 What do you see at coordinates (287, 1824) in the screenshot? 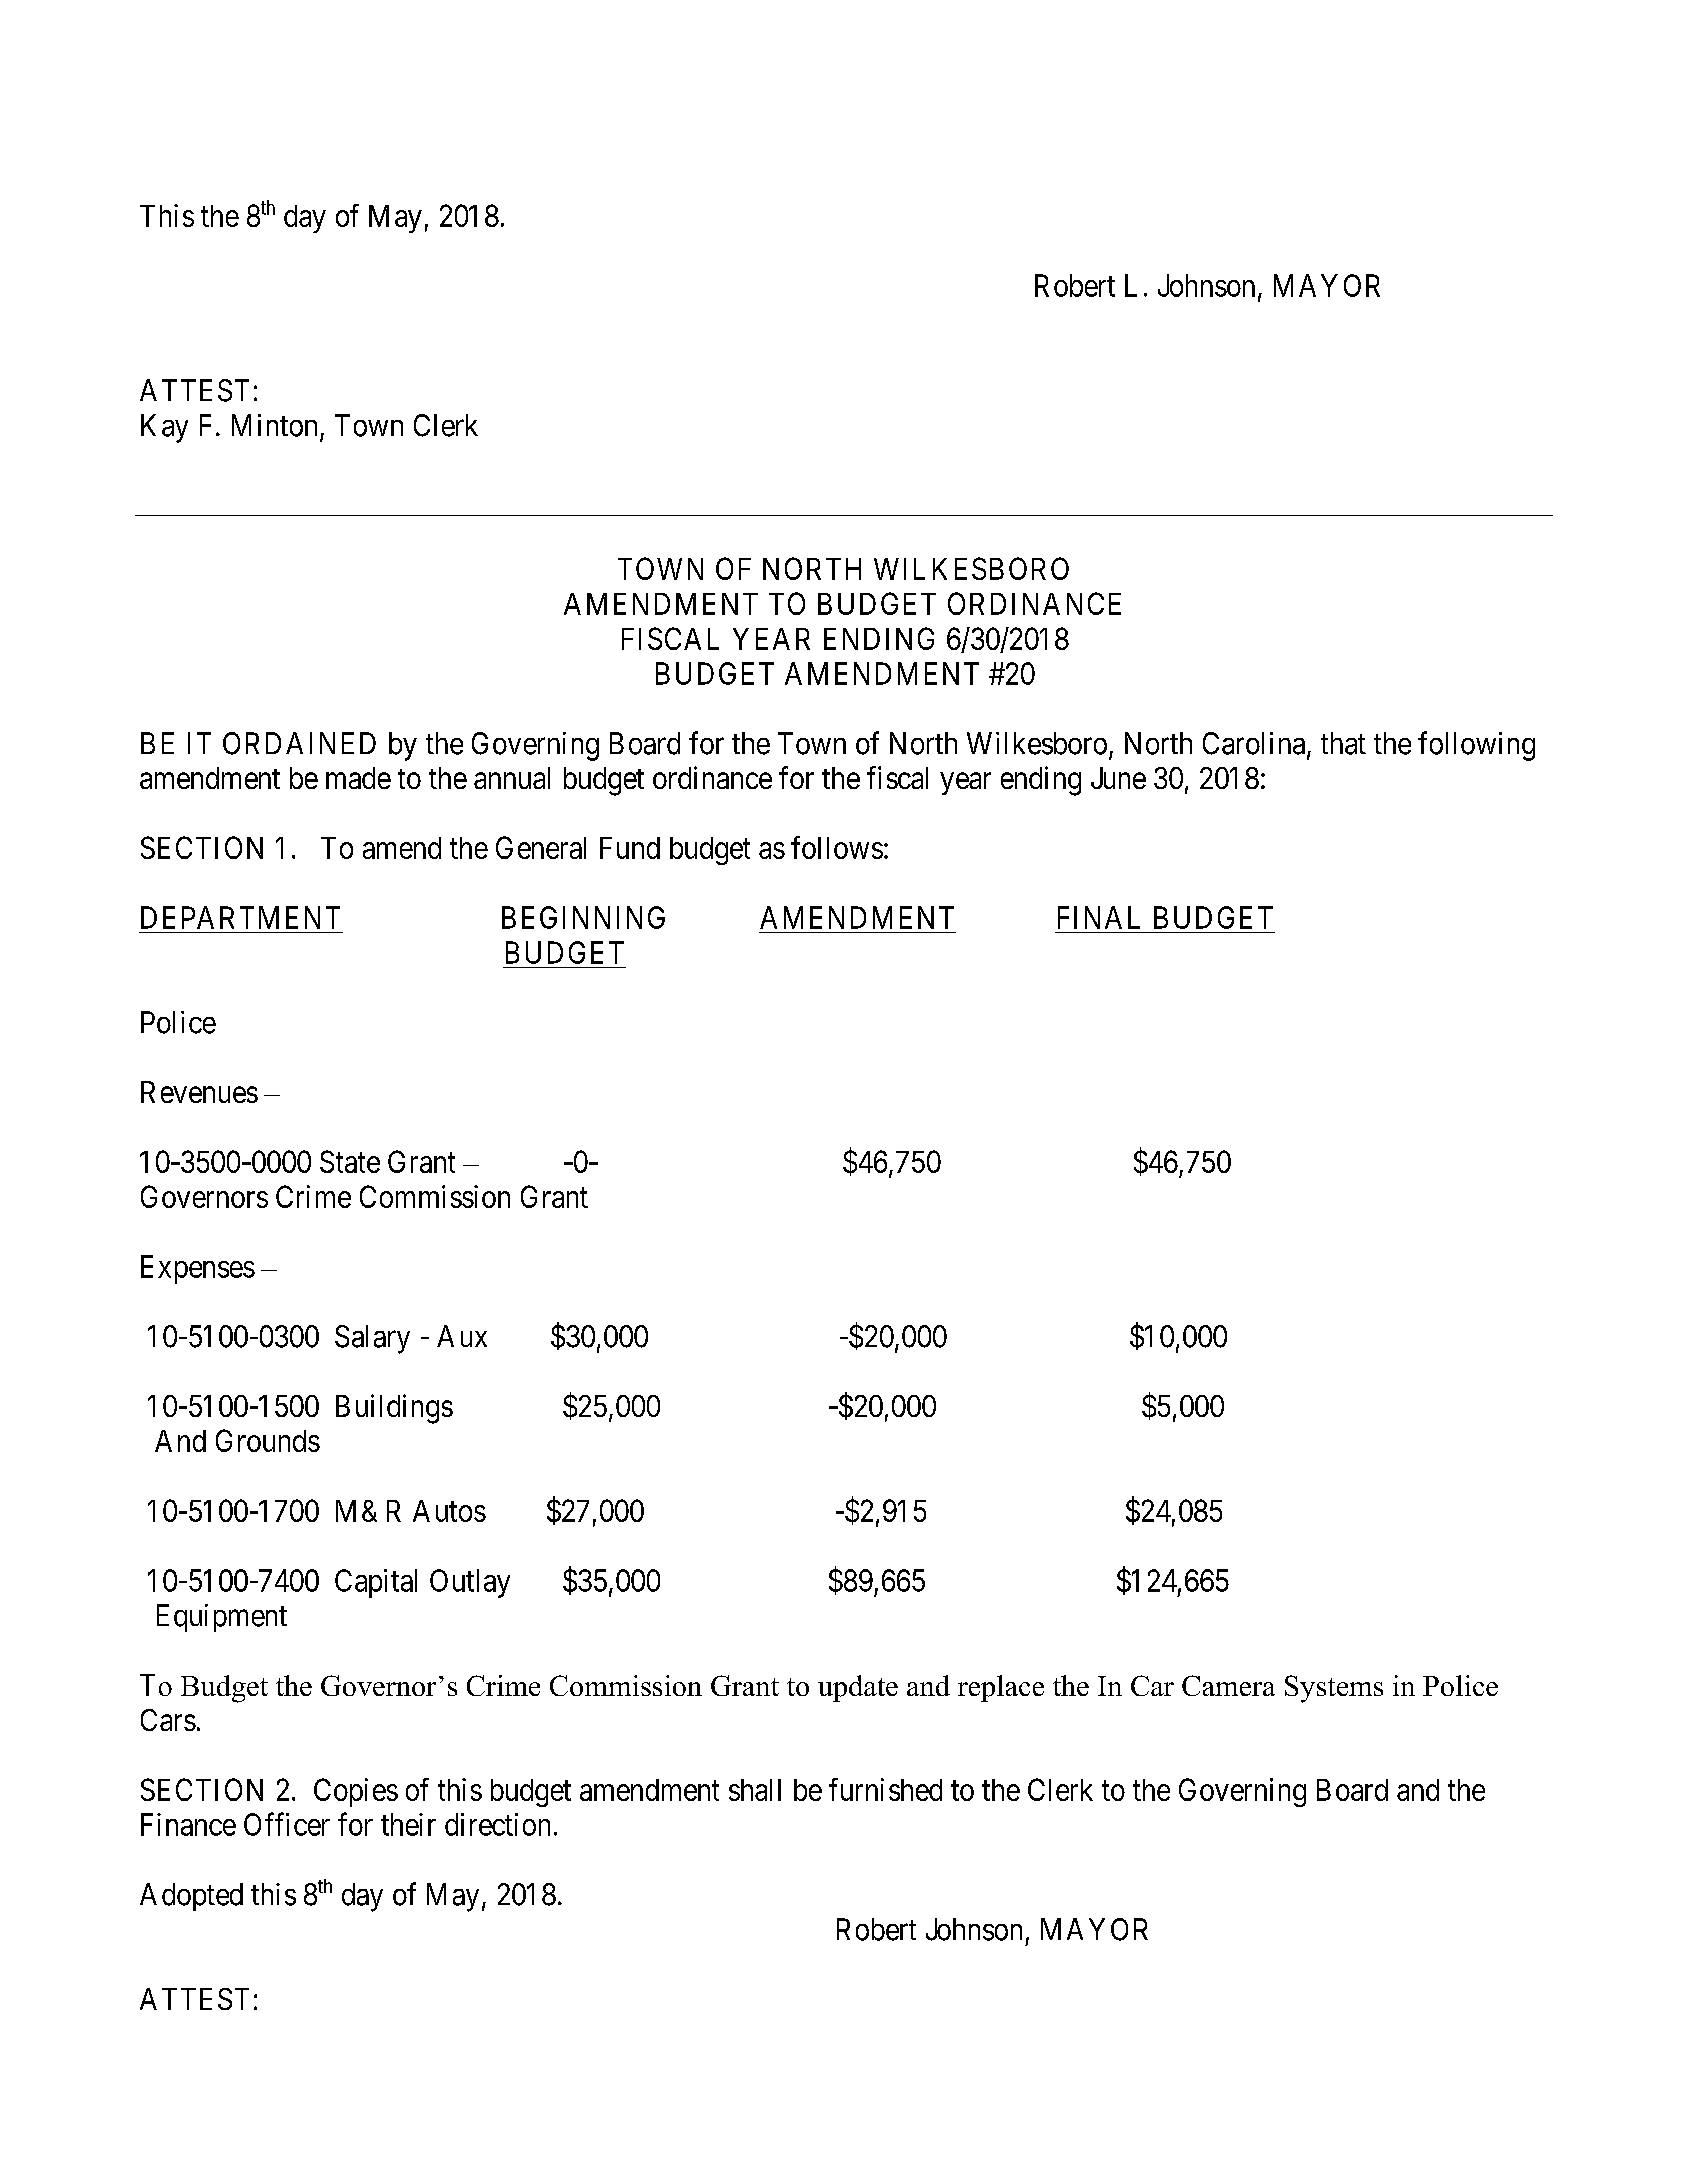
I see `Officer` at bounding box center [287, 1824].
